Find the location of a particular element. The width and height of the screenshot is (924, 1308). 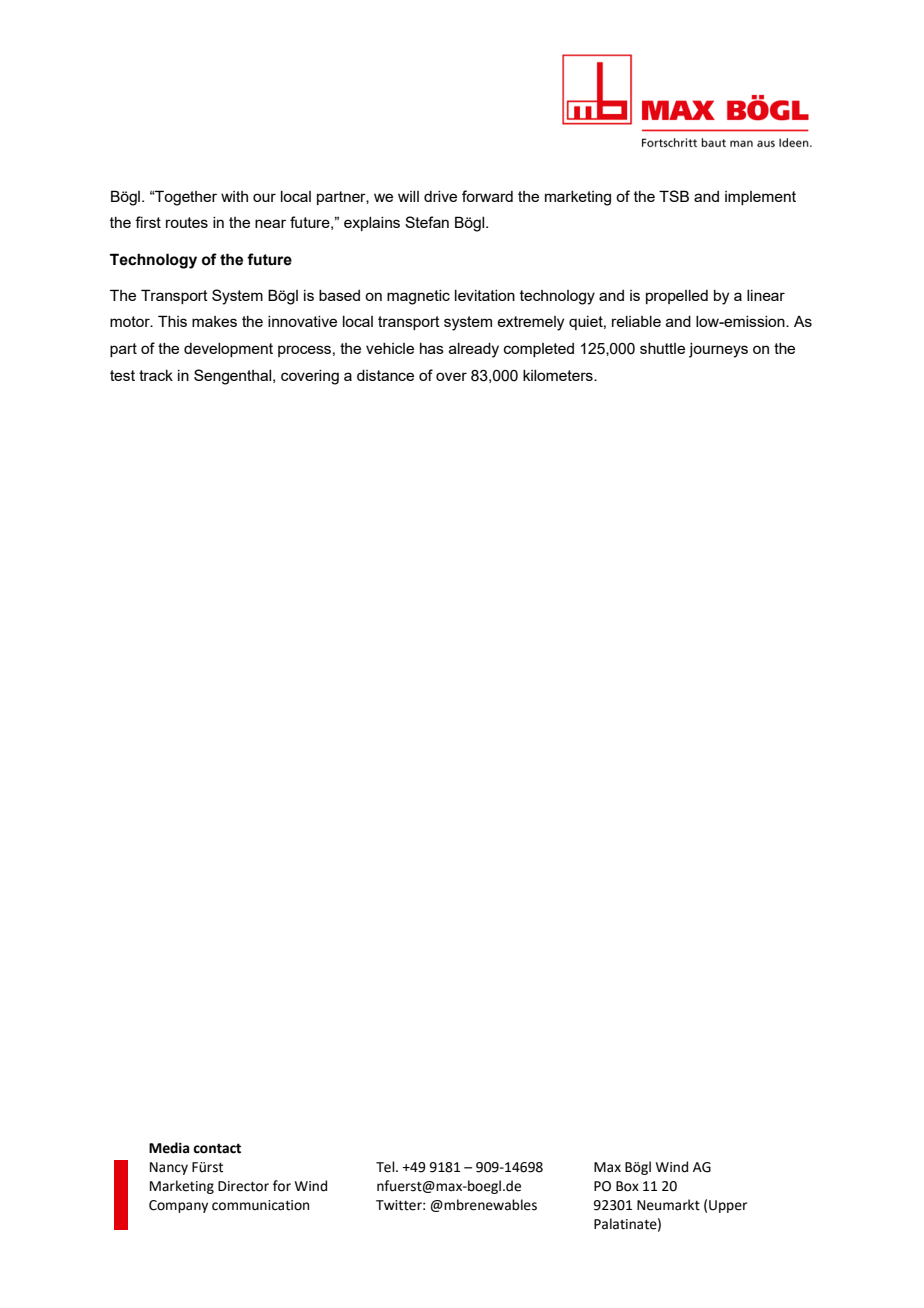

Stefan is located at coordinates (427, 222).
